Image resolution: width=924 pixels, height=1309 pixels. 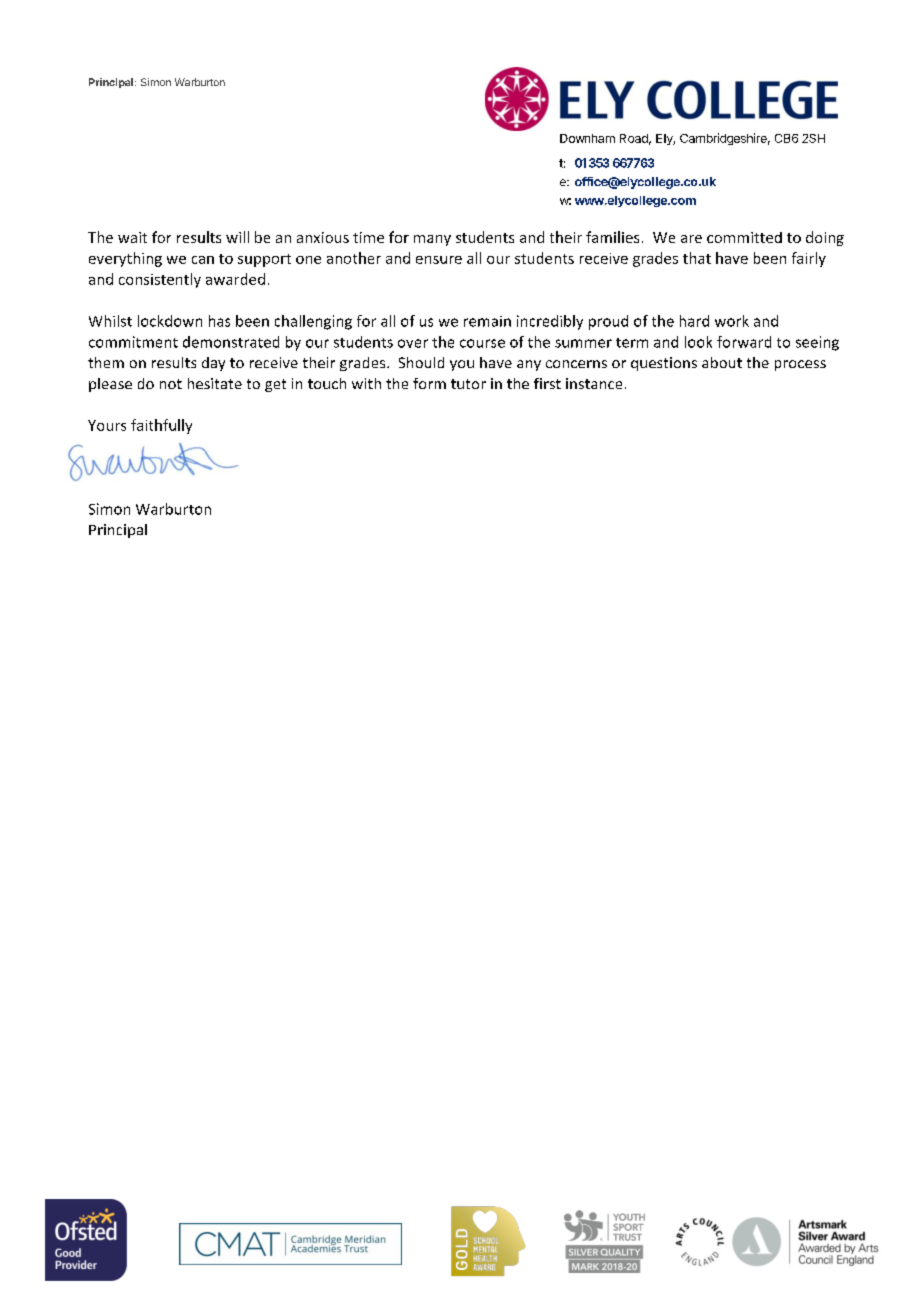 What do you see at coordinates (432, 240) in the page?
I see `many` at bounding box center [432, 240].
